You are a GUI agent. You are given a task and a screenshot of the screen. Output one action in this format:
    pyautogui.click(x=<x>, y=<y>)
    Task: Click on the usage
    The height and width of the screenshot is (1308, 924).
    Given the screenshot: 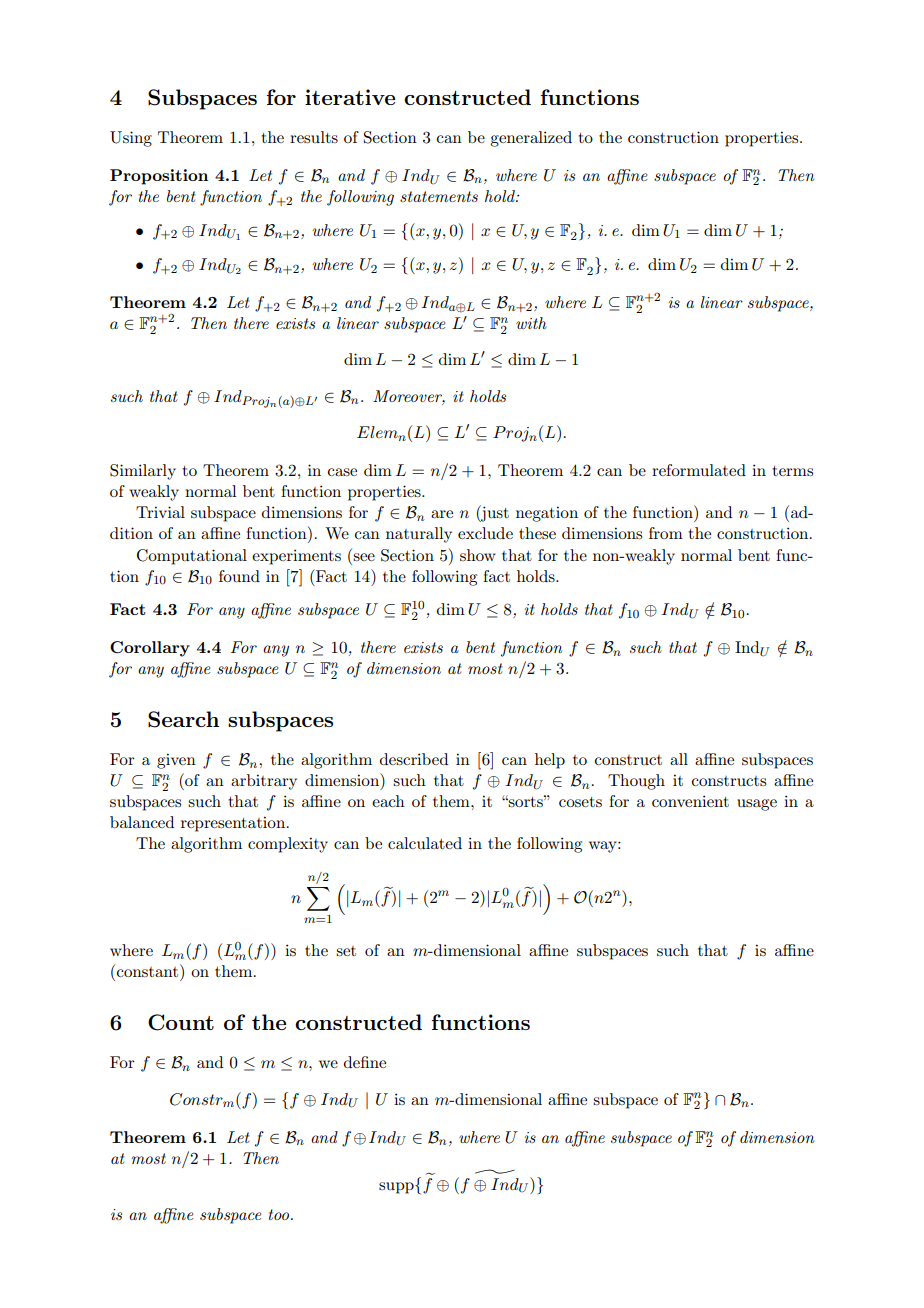 What is the action you would take?
    pyautogui.click(x=757, y=805)
